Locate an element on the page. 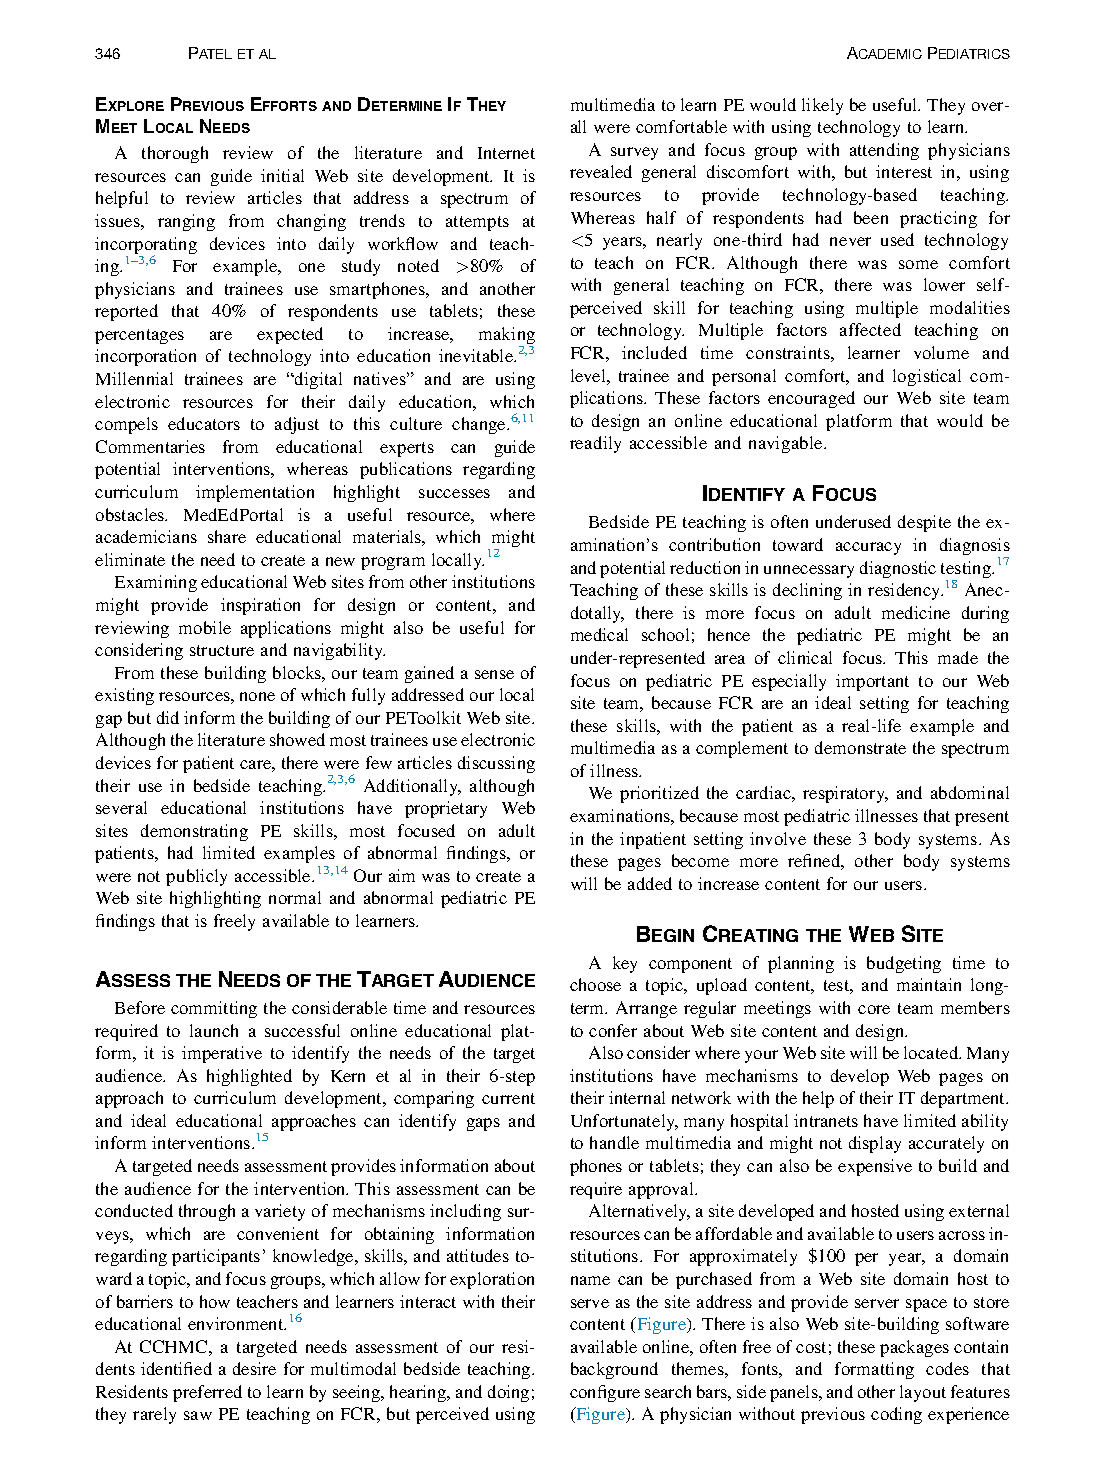 Image resolution: width=1105 pixels, height=1479 pixels. Internet is located at coordinates (506, 153).
